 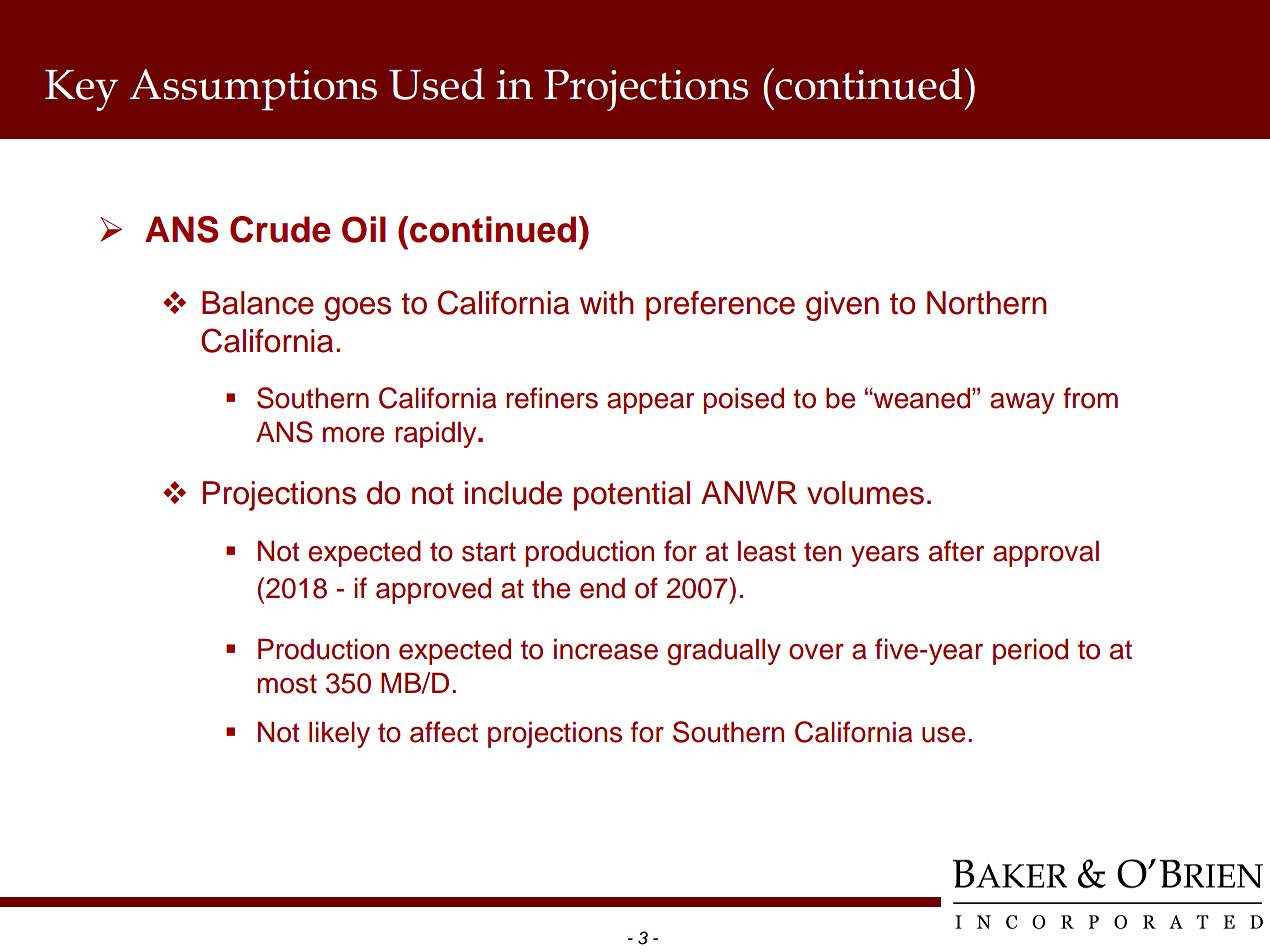 What do you see at coordinates (280, 229) in the image?
I see `Crude` at bounding box center [280, 229].
